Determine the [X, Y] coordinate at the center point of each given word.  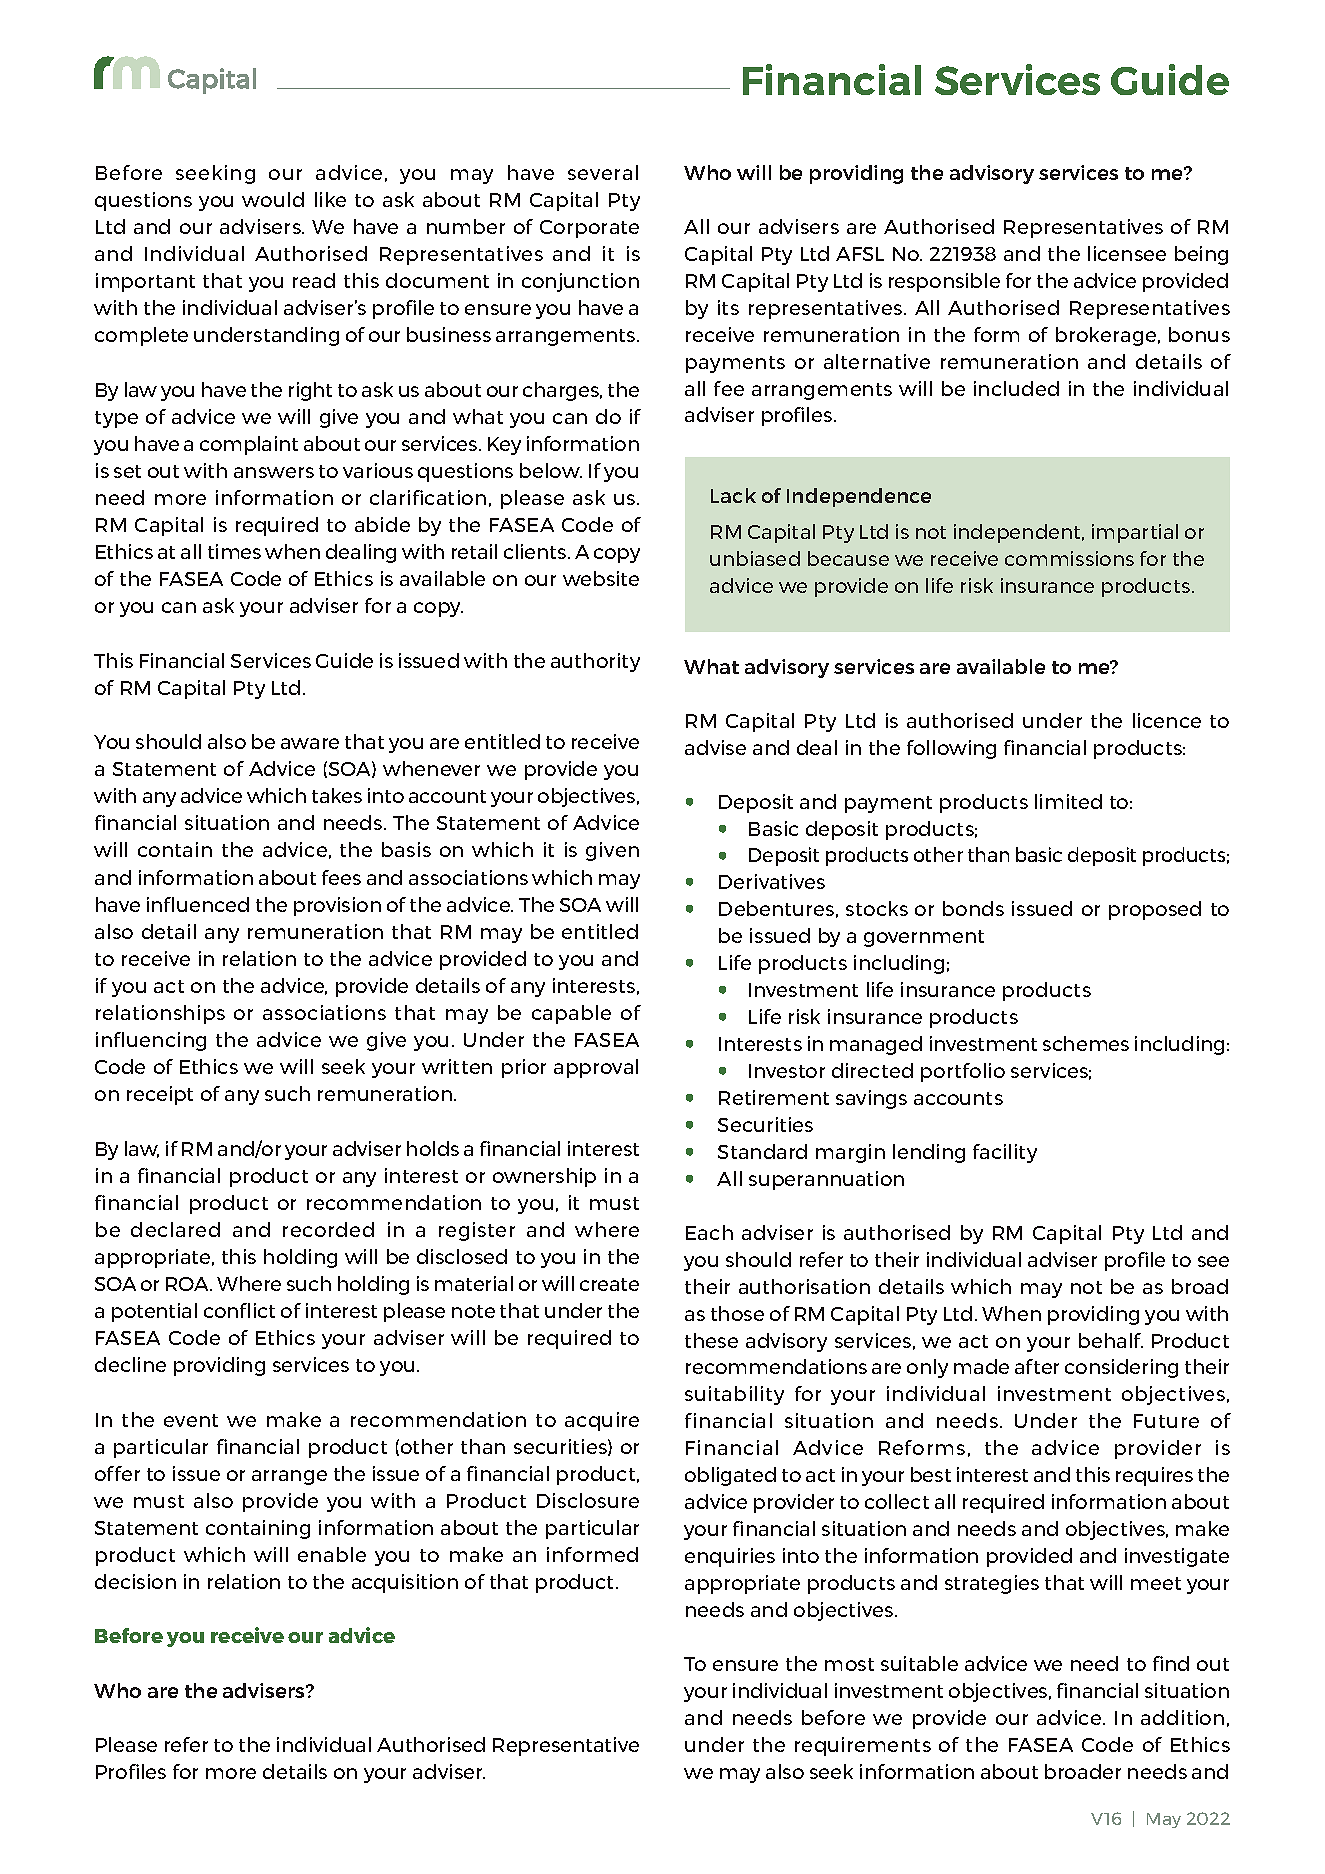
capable [571, 1014]
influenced [198, 904]
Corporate [589, 229]
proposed [1155, 910]
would [273, 199]
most [849, 1664]
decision [135, 1581]
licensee [1127, 253]
